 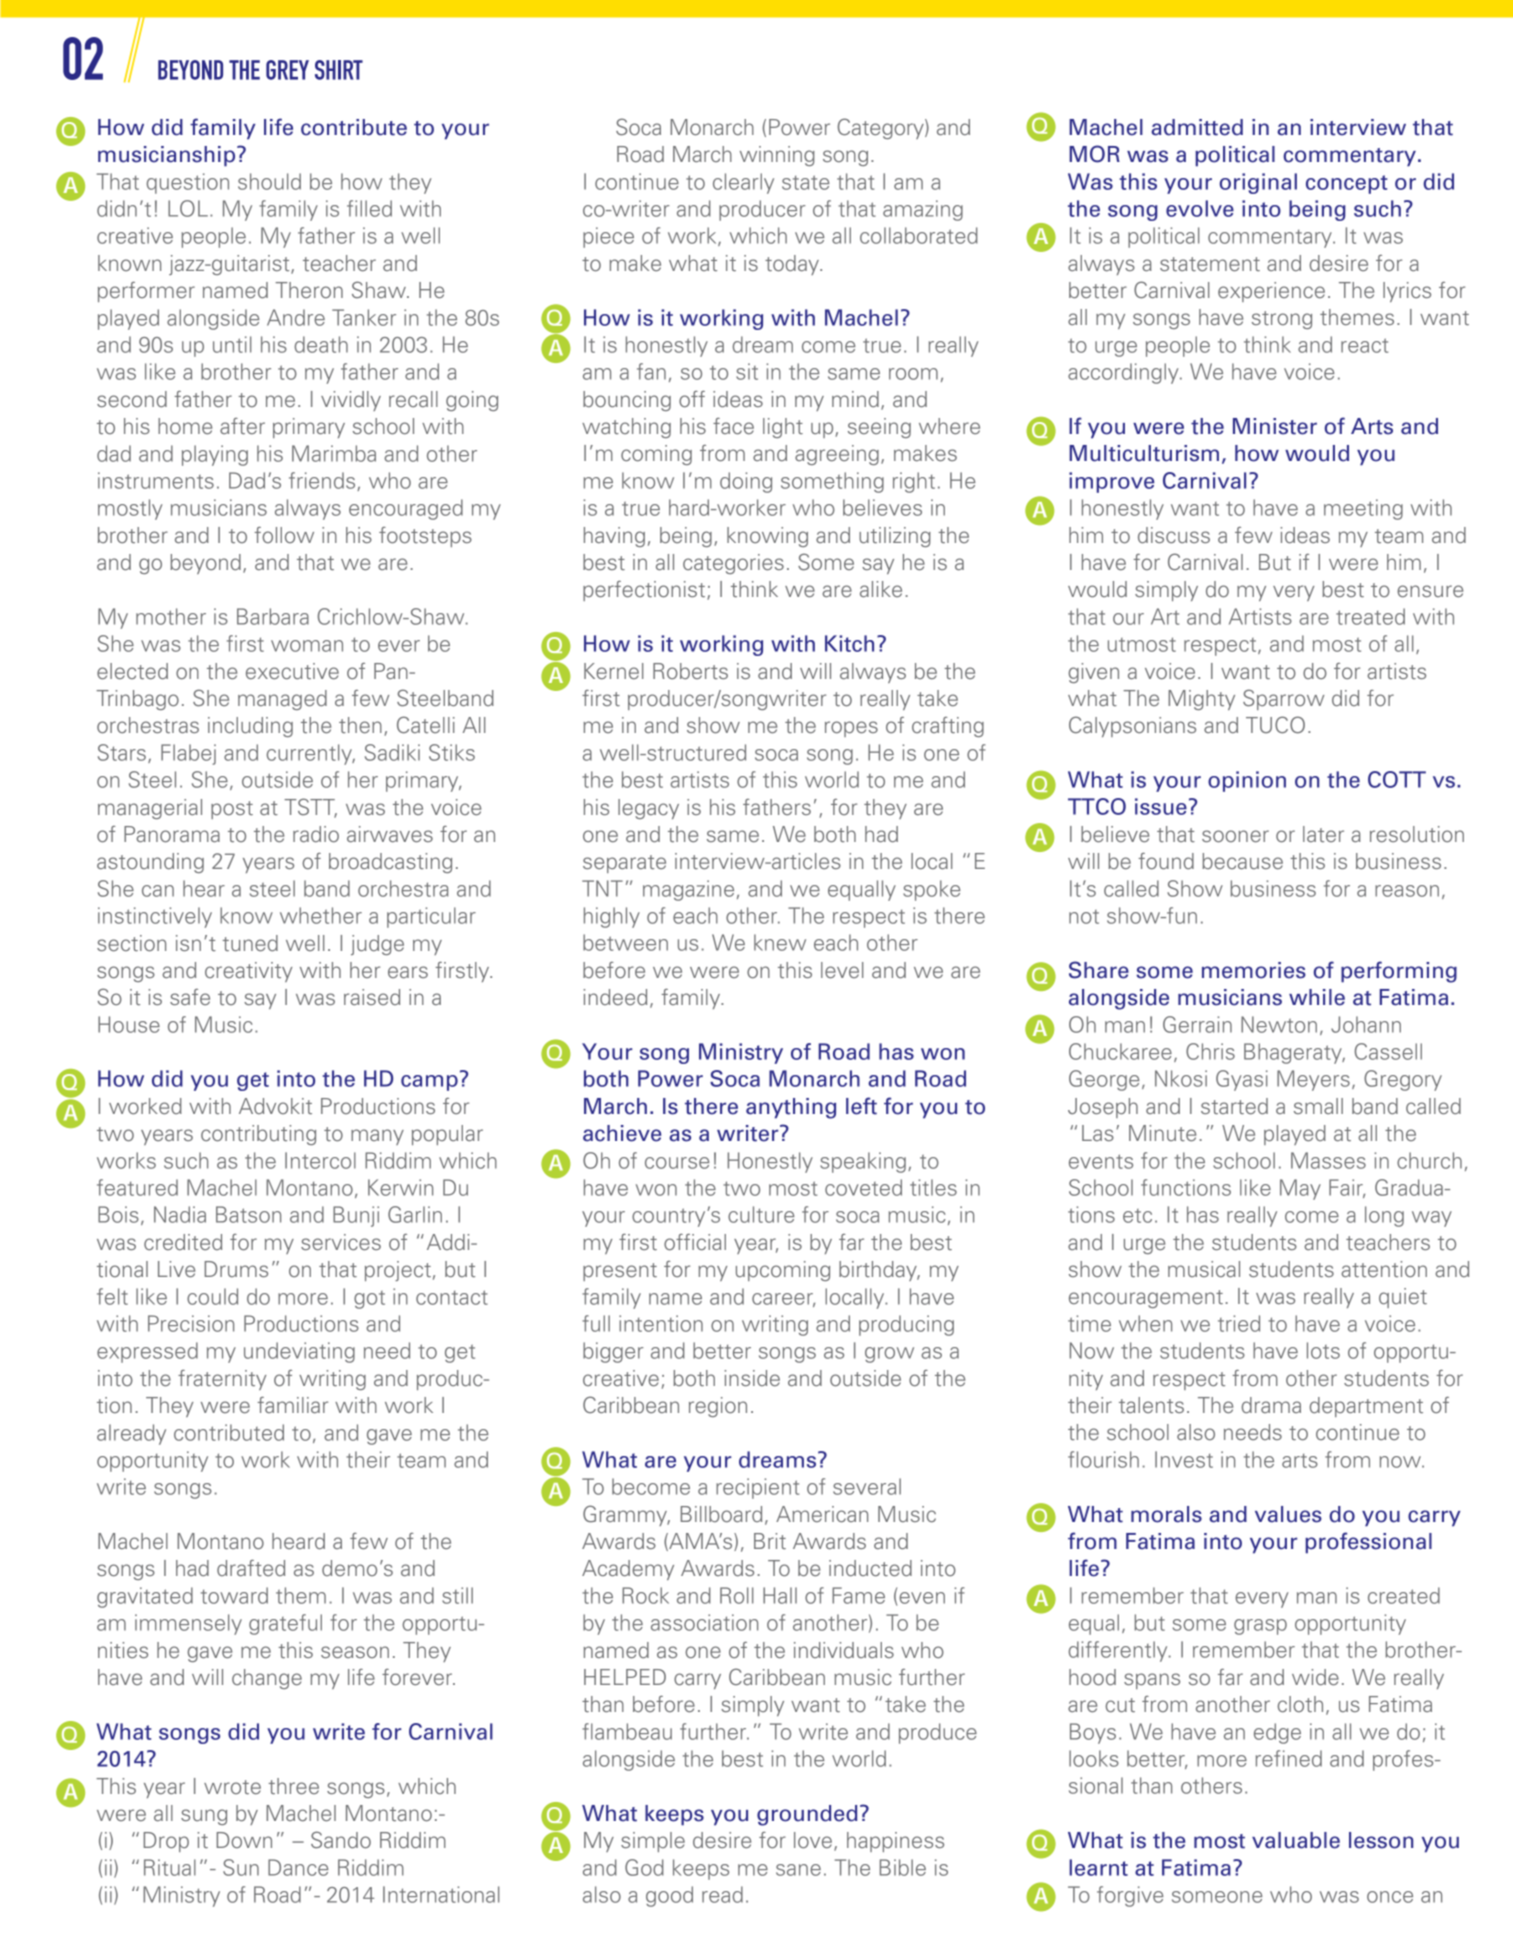 What do you see at coordinates (791, 1108) in the page?
I see `anything` at bounding box center [791, 1108].
